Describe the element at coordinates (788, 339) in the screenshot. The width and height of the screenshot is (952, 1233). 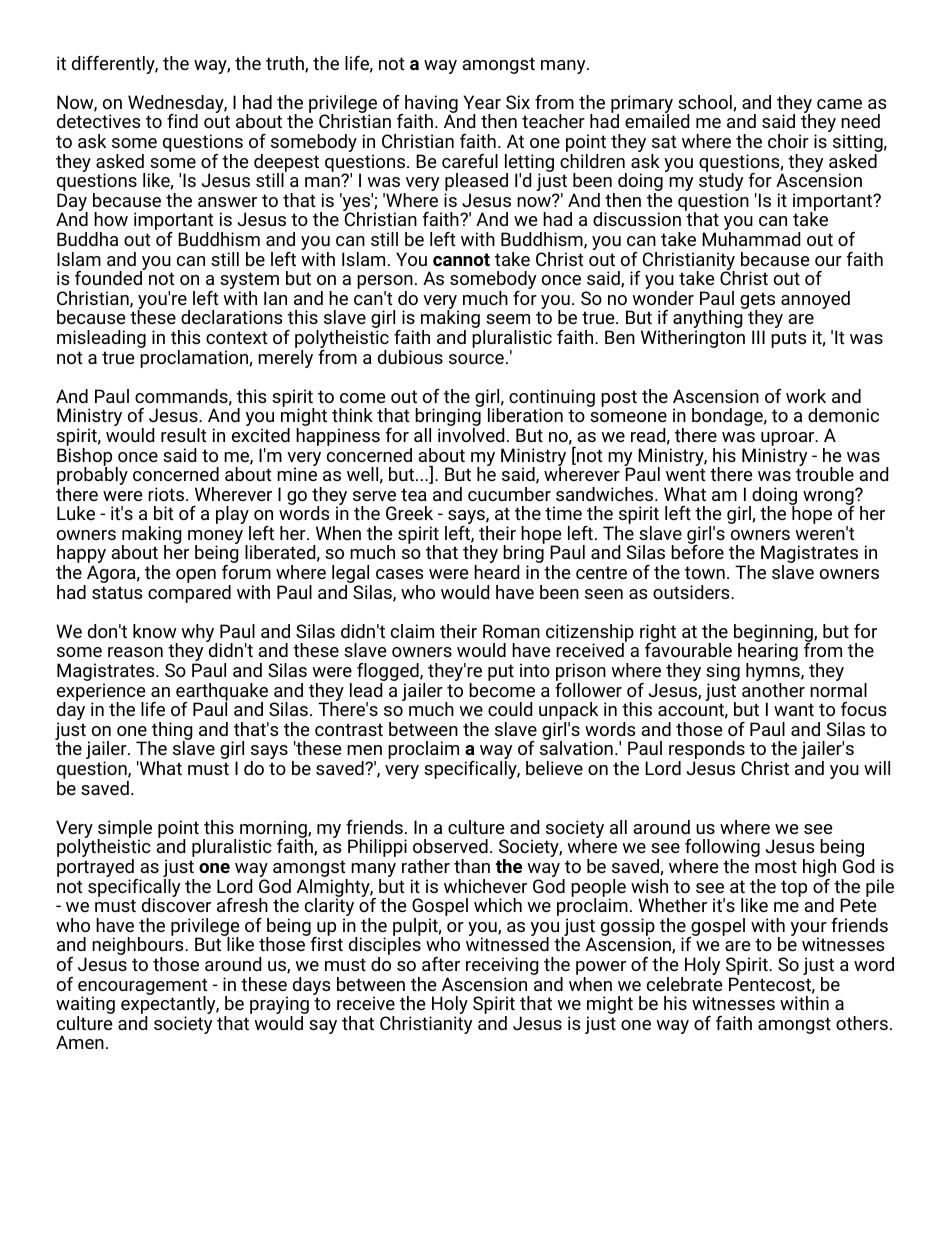
I see `puts` at that location.
